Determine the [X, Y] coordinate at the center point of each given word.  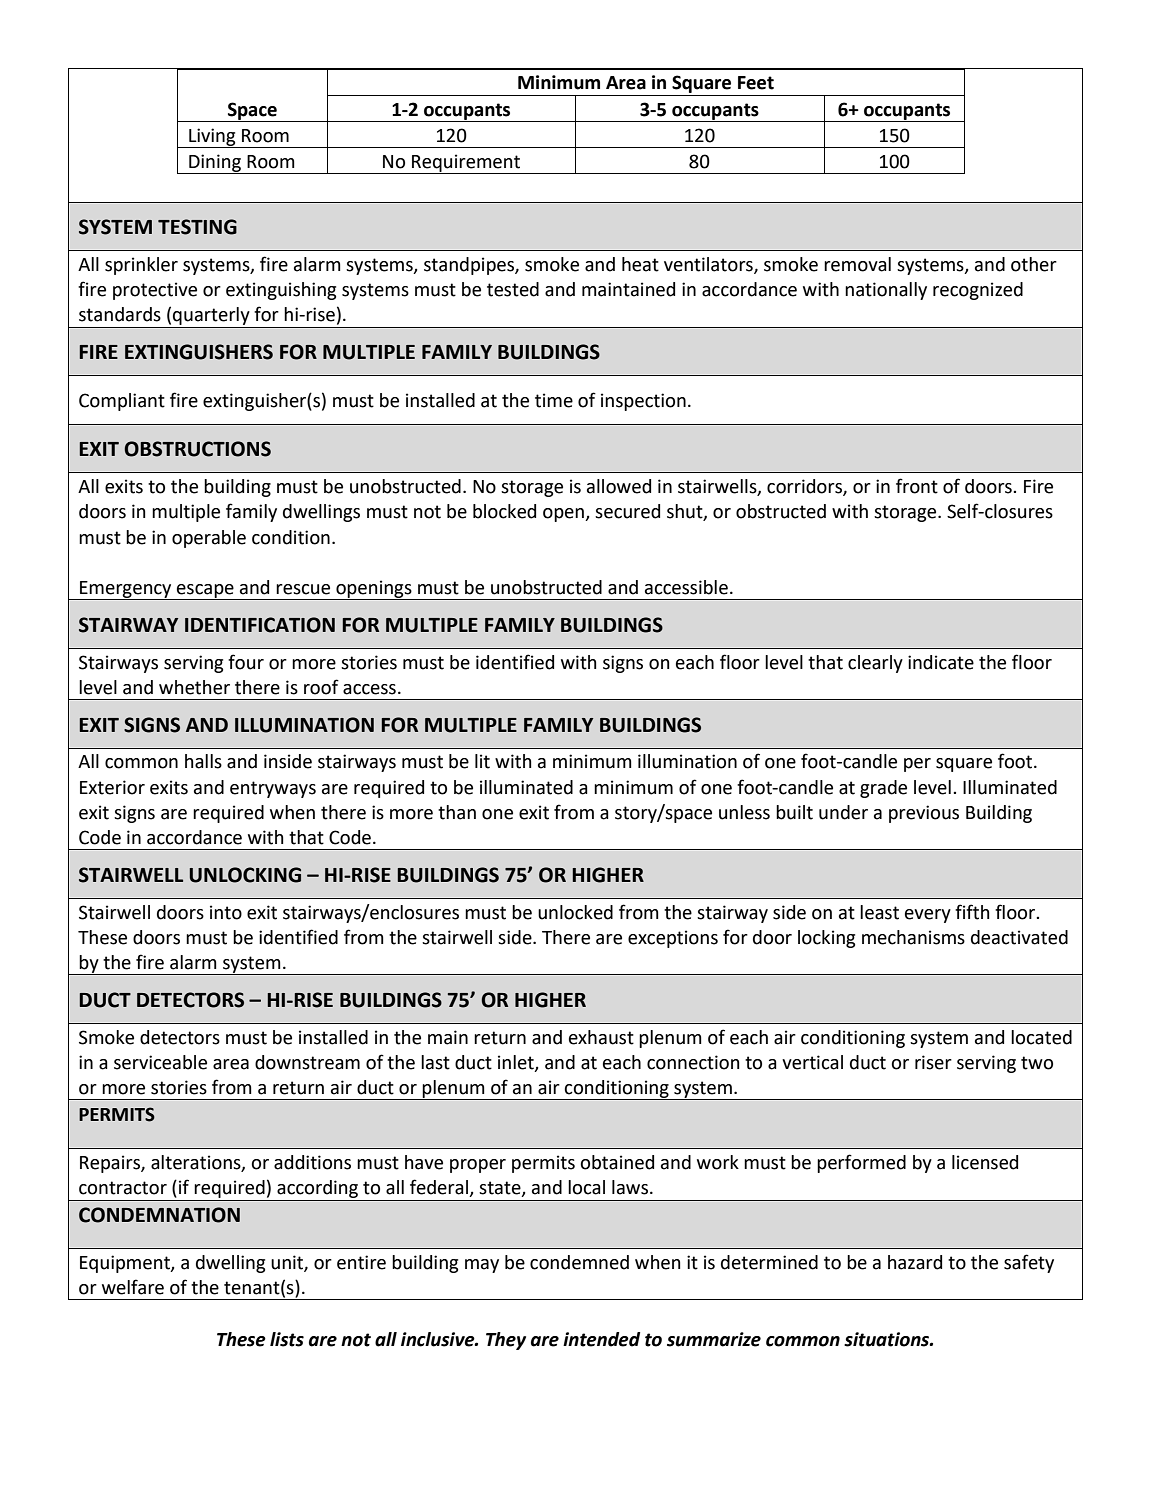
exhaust [601, 1037]
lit [482, 761]
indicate [941, 662]
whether [194, 687]
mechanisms [913, 937]
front [917, 486]
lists [287, 1339]
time [554, 400]
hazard [915, 1262]
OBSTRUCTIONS [197, 449]
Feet [756, 83]
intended [601, 1339]
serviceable [160, 1062]
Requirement [466, 164]
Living [212, 138]
